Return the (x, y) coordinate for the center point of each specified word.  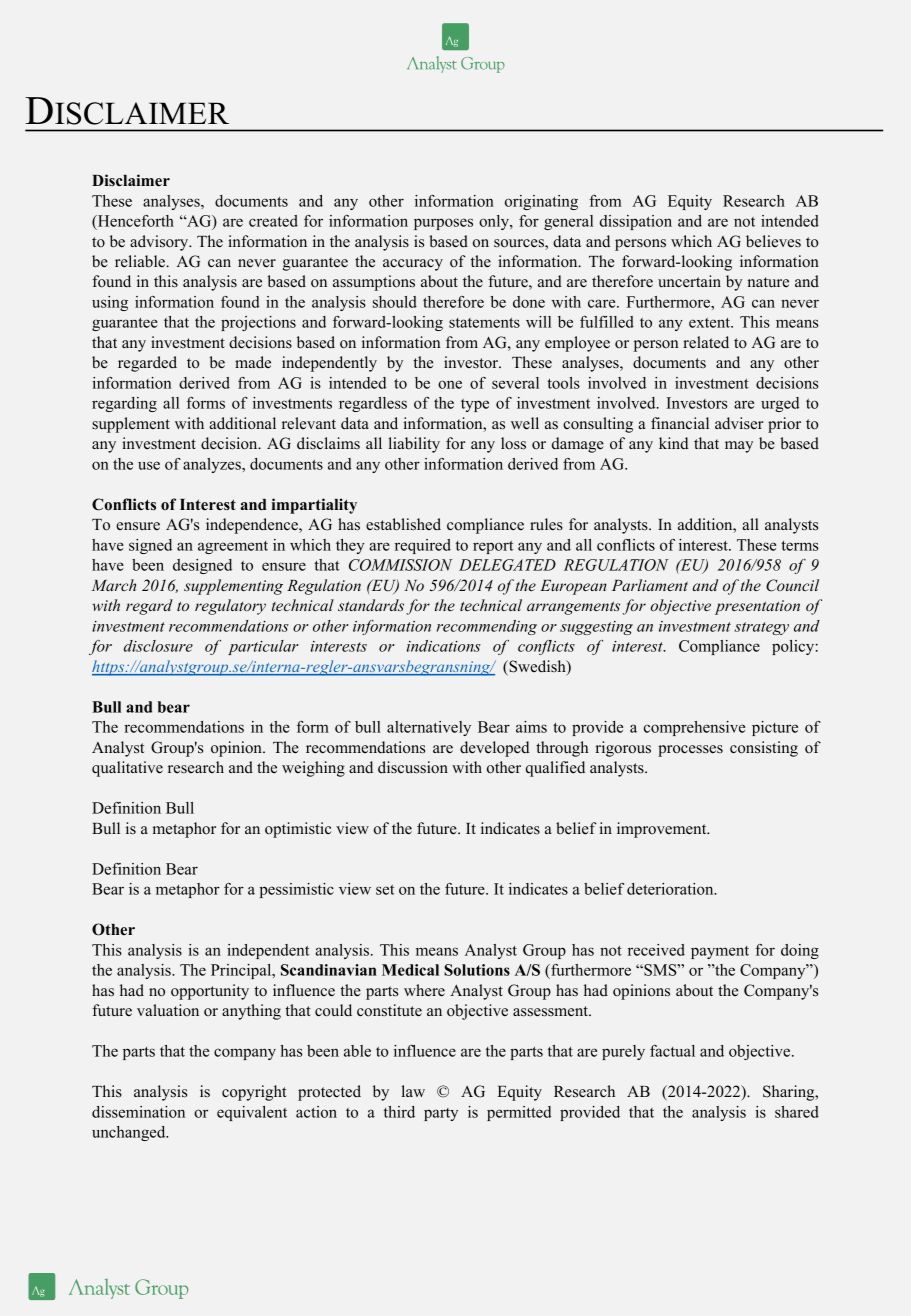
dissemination (138, 1112)
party (441, 1114)
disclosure (158, 646)
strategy (761, 628)
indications (444, 646)
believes (773, 241)
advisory (160, 243)
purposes (443, 224)
